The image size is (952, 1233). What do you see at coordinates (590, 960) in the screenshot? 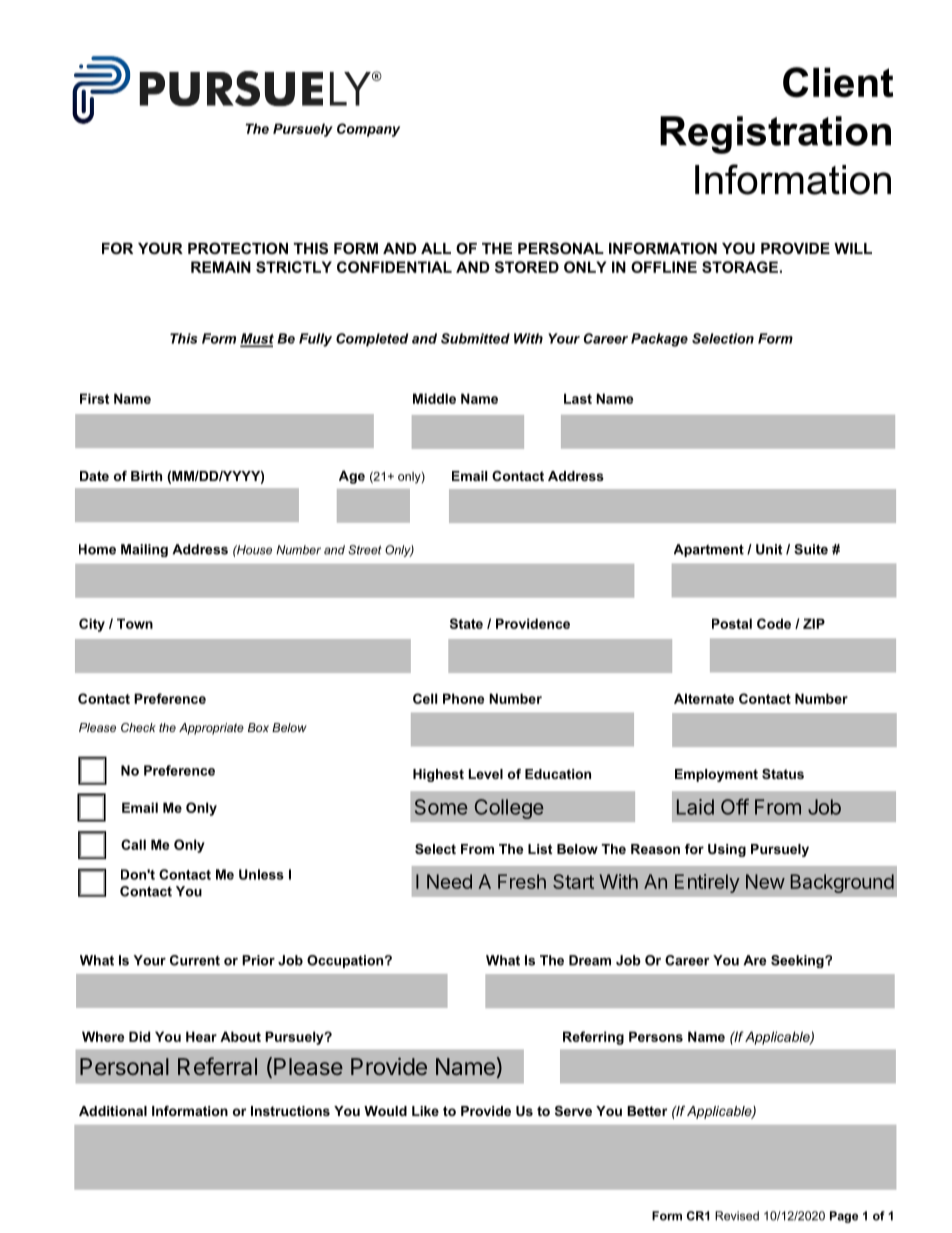
I see `Dream` at bounding box center [590, 960].
